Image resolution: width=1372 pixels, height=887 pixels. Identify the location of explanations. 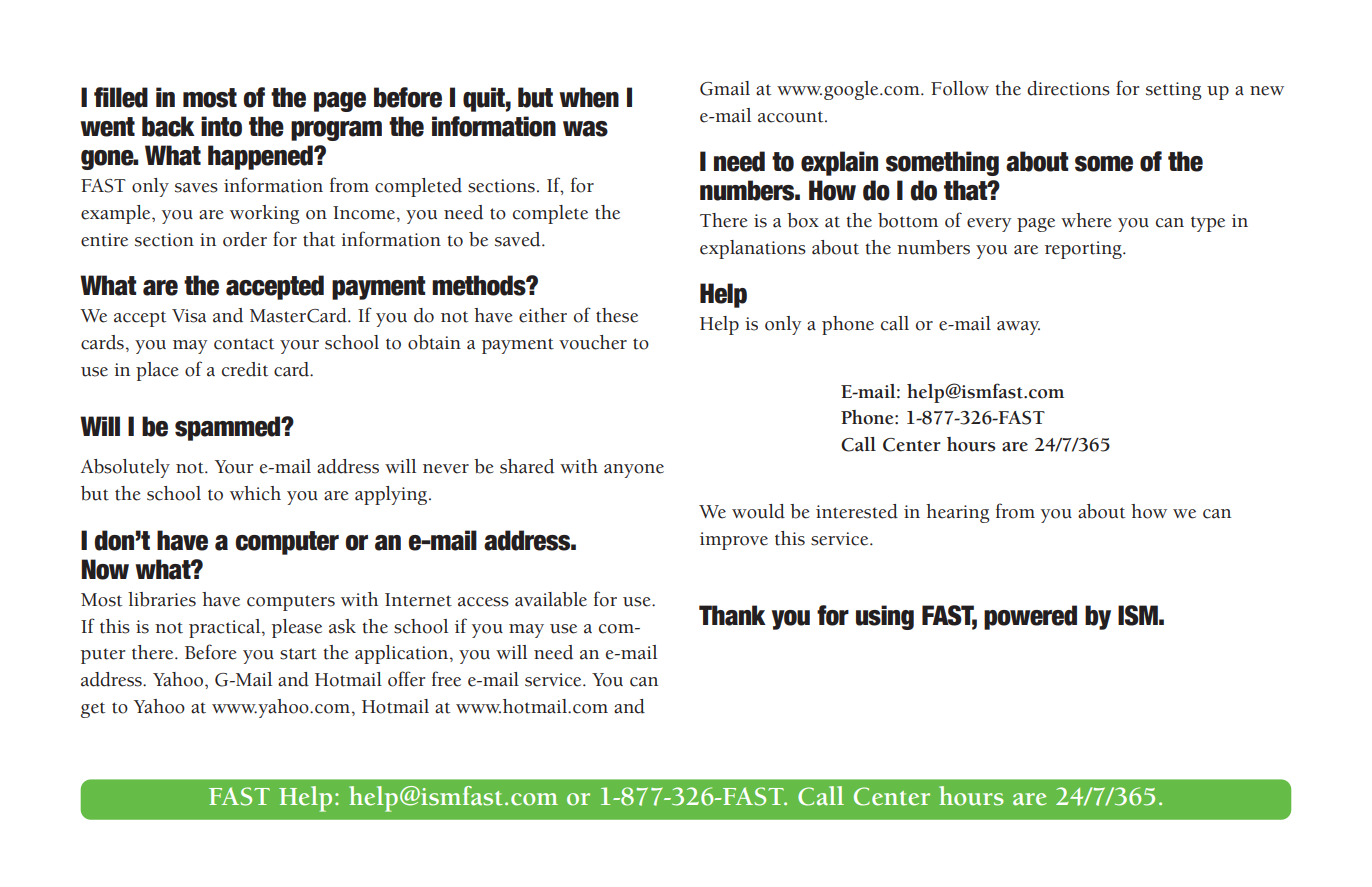
(753, 249).
